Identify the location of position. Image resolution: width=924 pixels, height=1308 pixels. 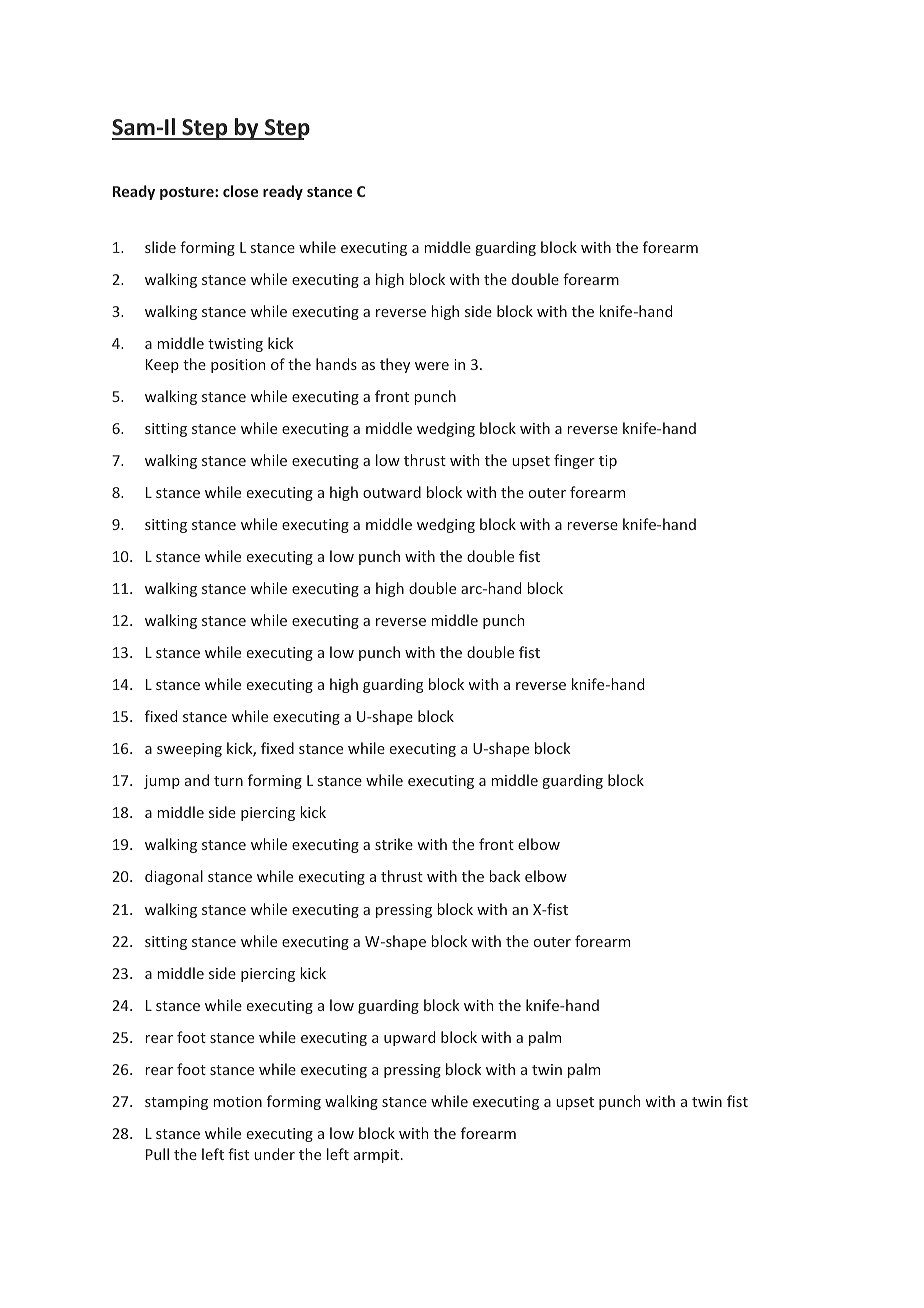
(238, 366).
